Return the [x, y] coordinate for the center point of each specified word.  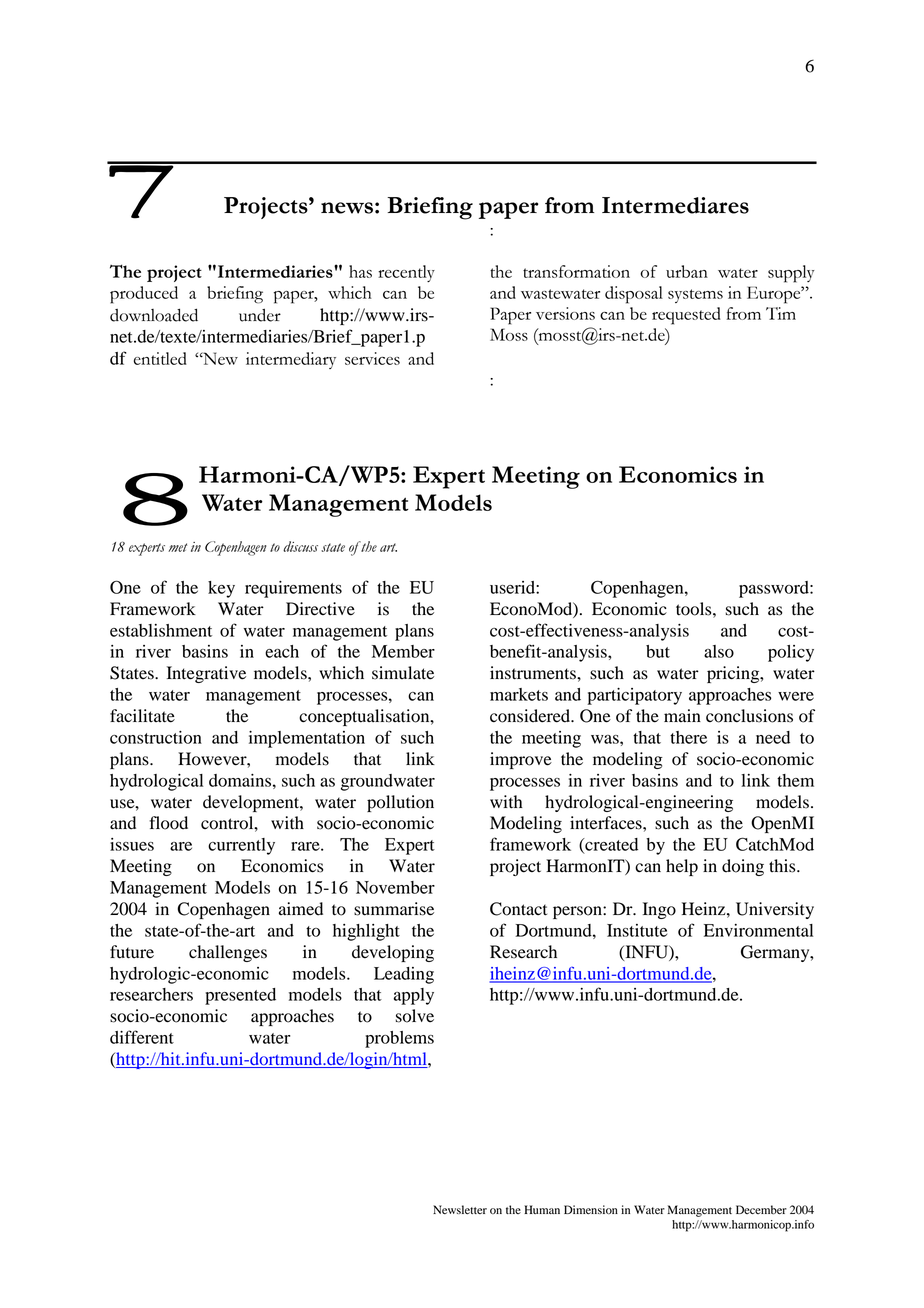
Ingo [659, 910]
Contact [518, 909]
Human [542, 1209]
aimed [301, 909]
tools [695, 609]
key [221, 589]
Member [403, 651]
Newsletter [460, 1209]
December [761, 1209]
